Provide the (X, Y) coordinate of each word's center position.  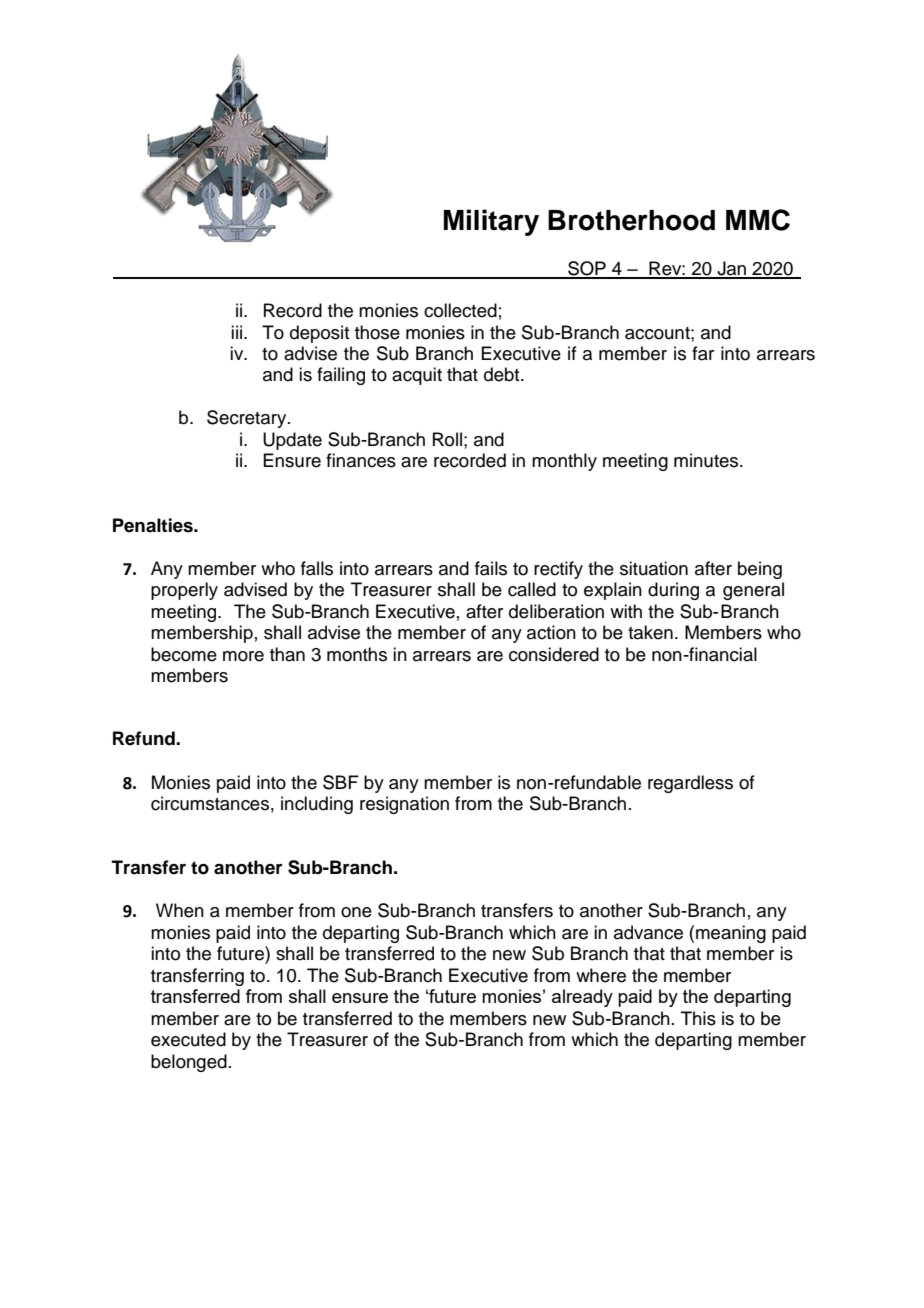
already (582, 998)
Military (491, 222)
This (698, 1018)
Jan (732, 269)
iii (238, 332)
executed (188, 1039)
